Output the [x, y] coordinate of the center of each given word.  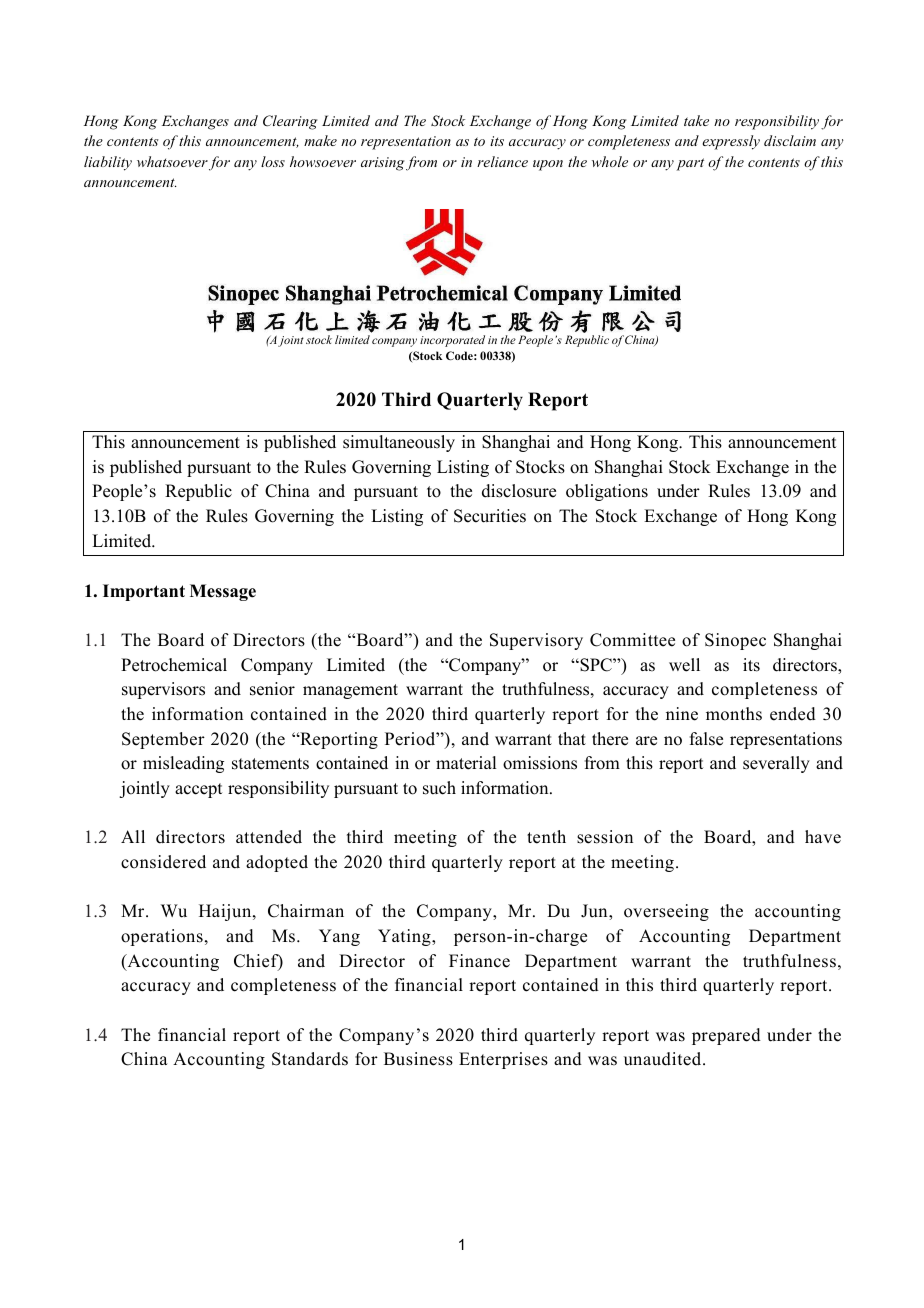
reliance [502, 161]
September [163, 740]
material [466, 763]
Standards [310, 1059]
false [706, 739]
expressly [731, 142]
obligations [607, 492]
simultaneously [399, 443]
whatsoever [172, 161]
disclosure [519, 491]
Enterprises [503, 1060]
